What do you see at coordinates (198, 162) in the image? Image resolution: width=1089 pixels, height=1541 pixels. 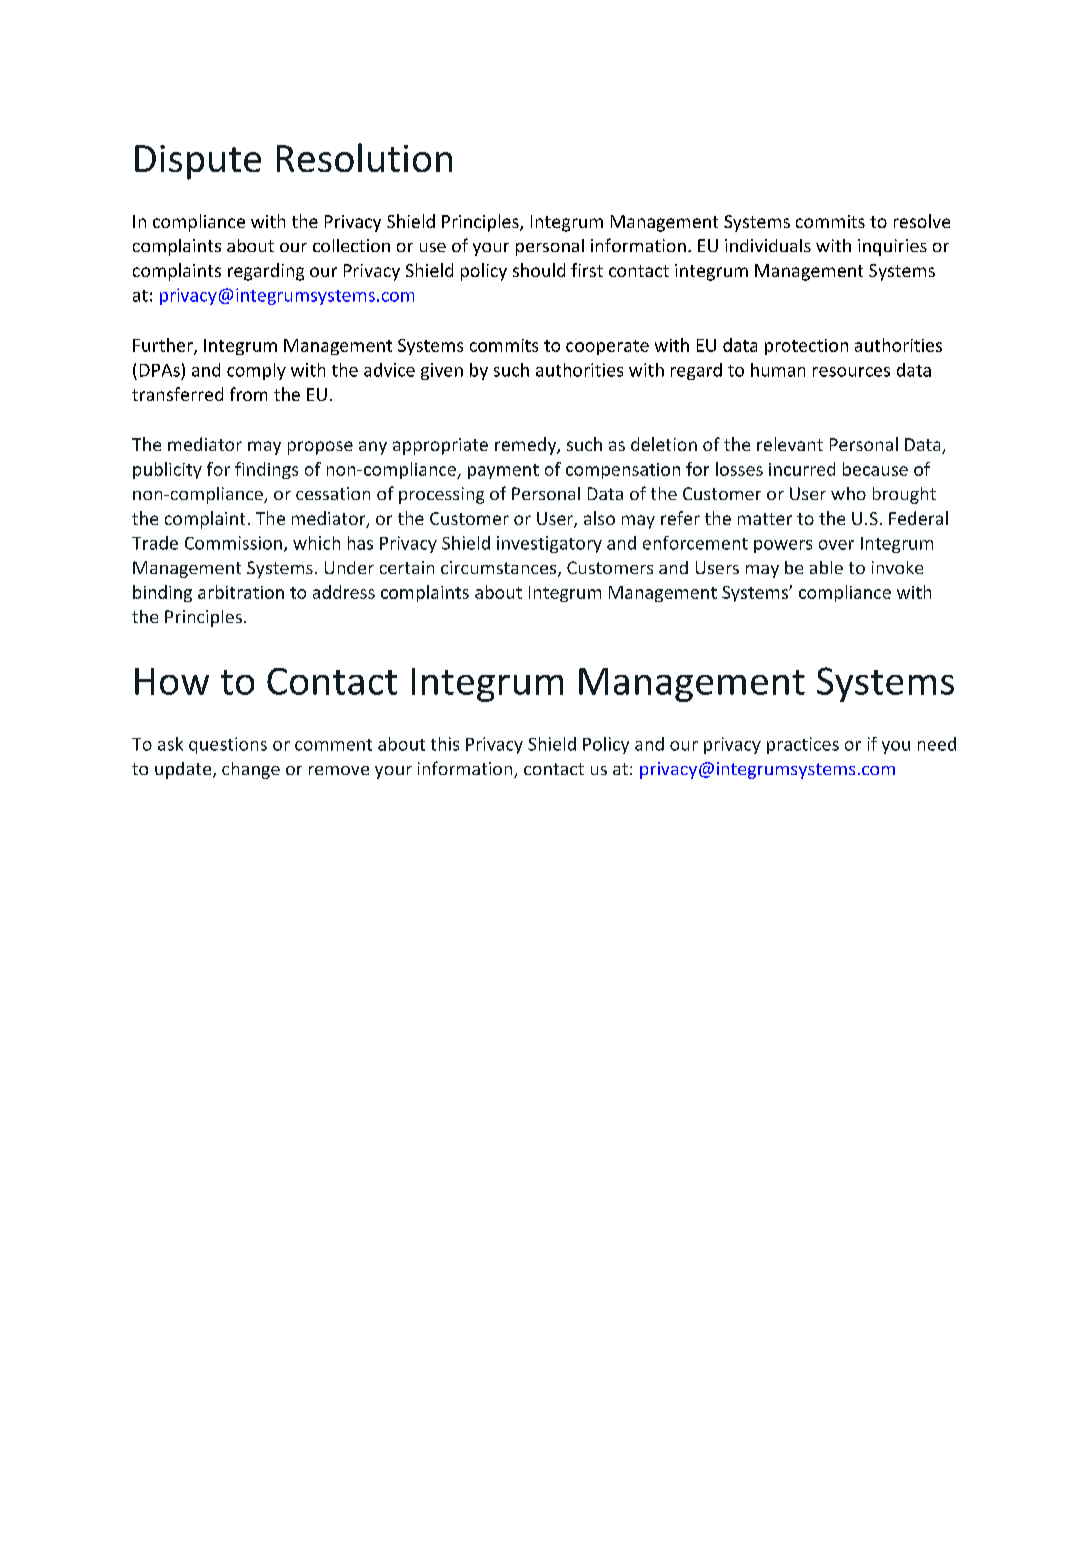 I see `Dispute` at bounding box center [198, 162].
